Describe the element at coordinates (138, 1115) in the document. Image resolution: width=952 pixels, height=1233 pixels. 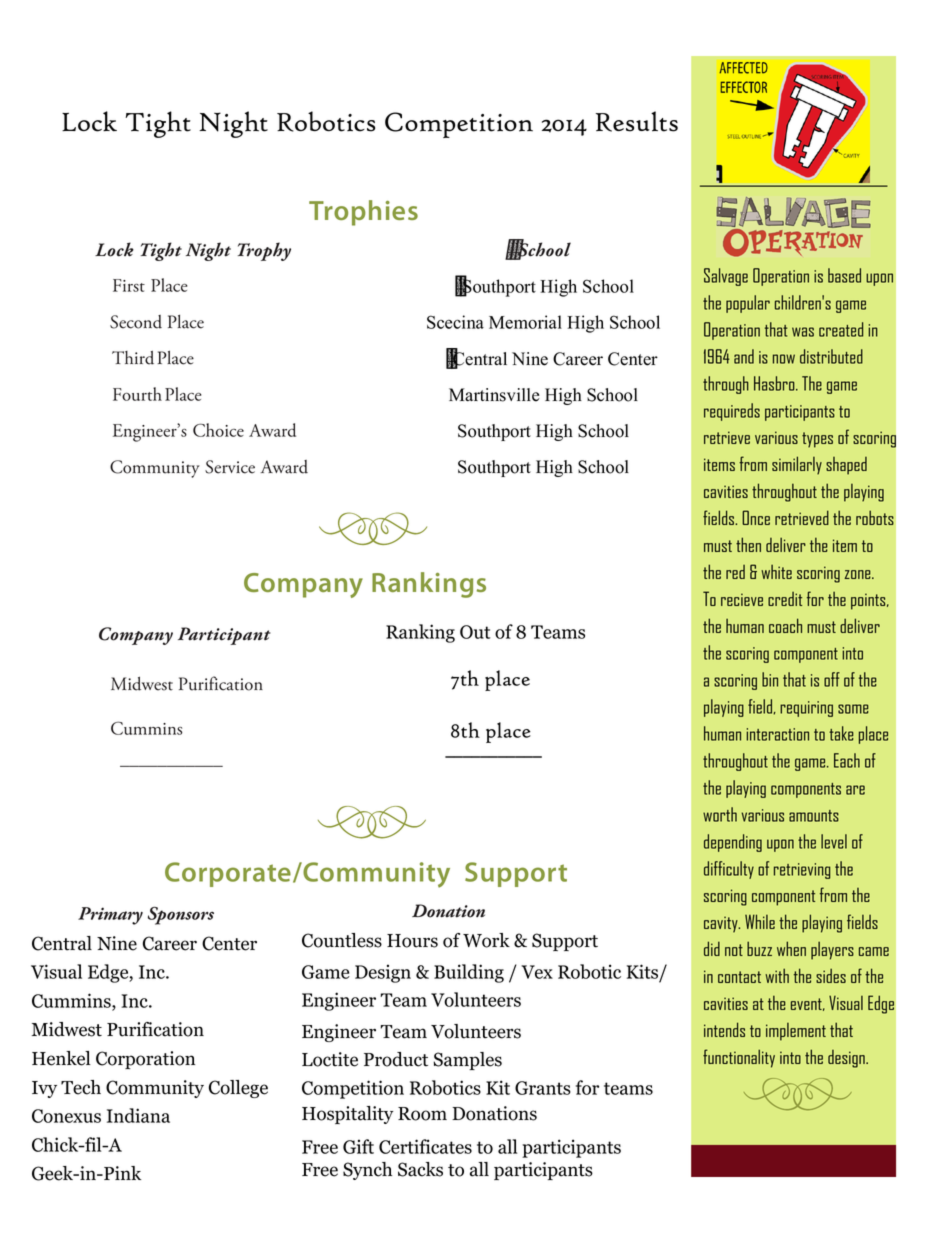
I see `Indiana` at that location.
